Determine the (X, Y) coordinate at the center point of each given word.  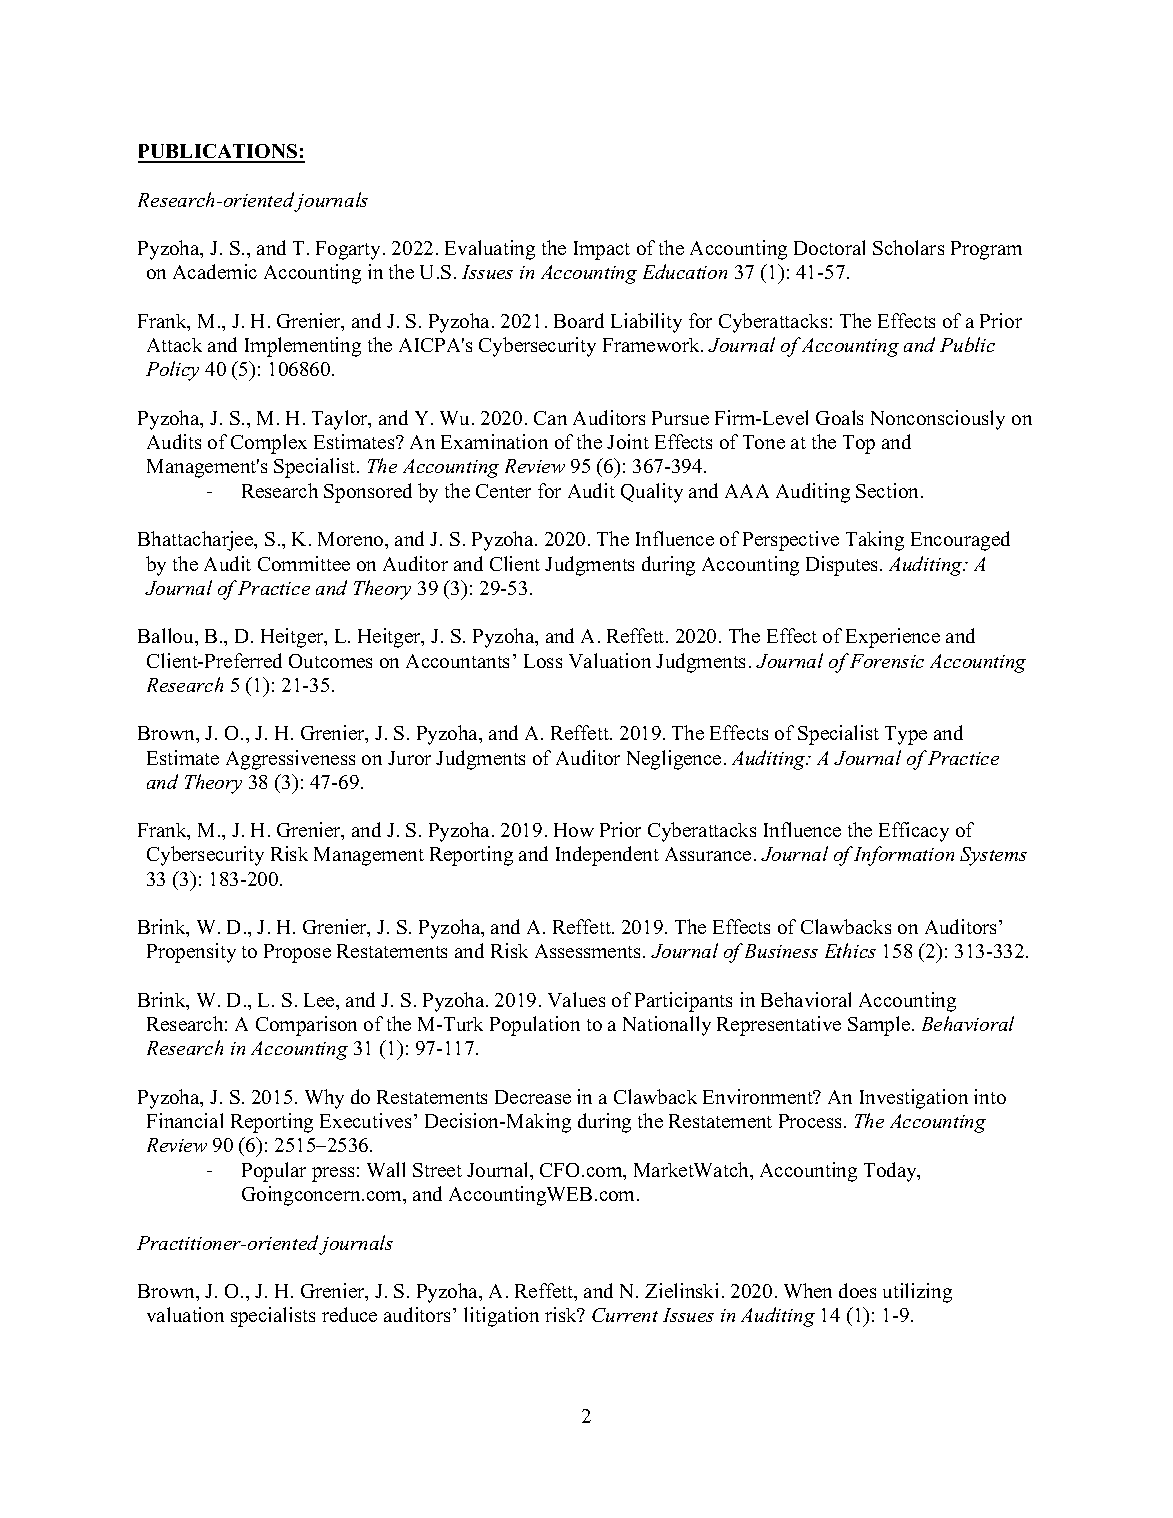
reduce (349, 1314)
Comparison (306, 1026)
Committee (304, 563)
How (574, 830)
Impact (602, 250)
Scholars (908, 247)
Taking (875, 541)
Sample (880, 1026)
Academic (215, 271)
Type (906, 735)
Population (535, 1026)
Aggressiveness (290, 760)
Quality (652, 493)
